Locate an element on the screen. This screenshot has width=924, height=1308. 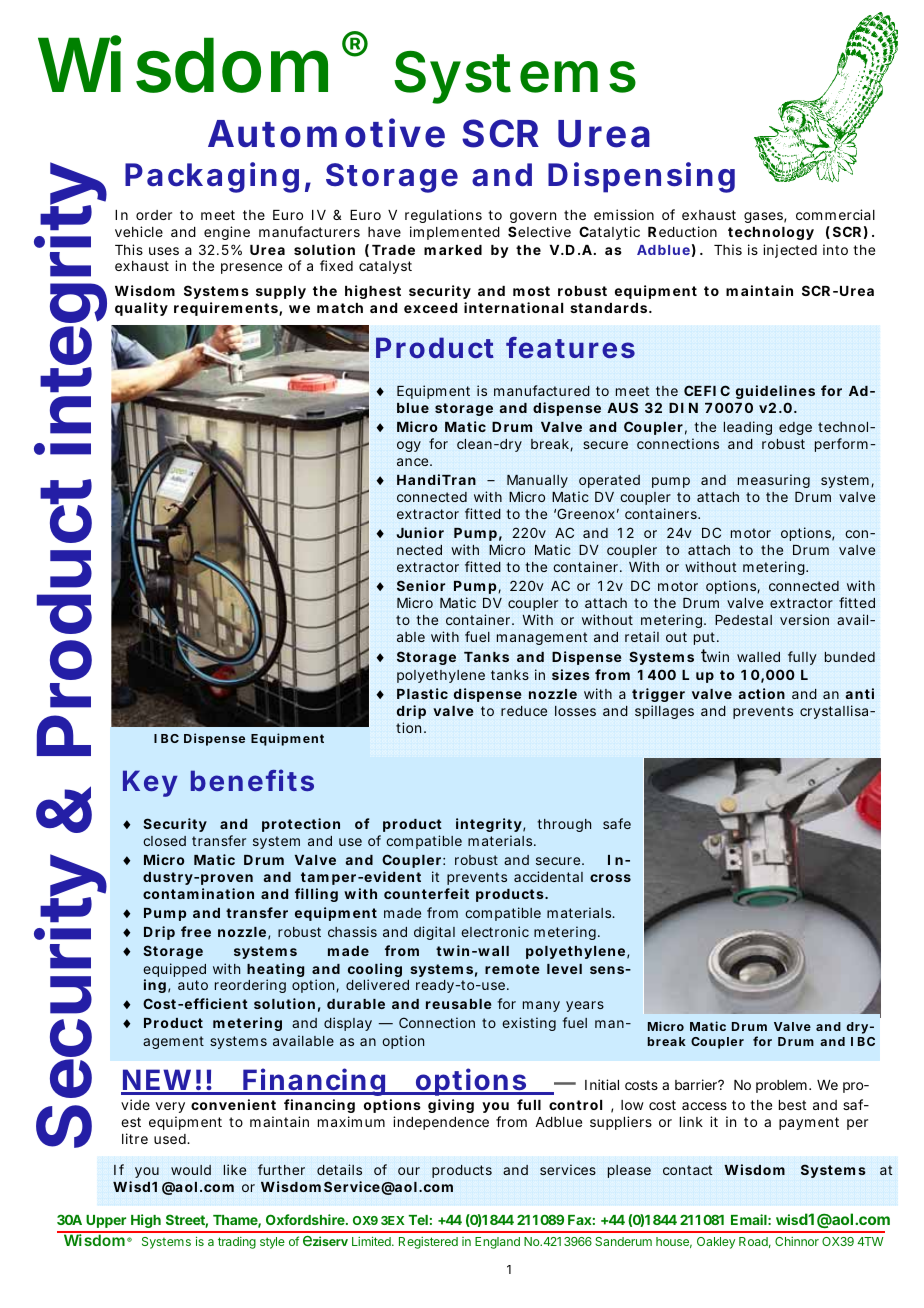
govern is located at coordinates (533, 219).
